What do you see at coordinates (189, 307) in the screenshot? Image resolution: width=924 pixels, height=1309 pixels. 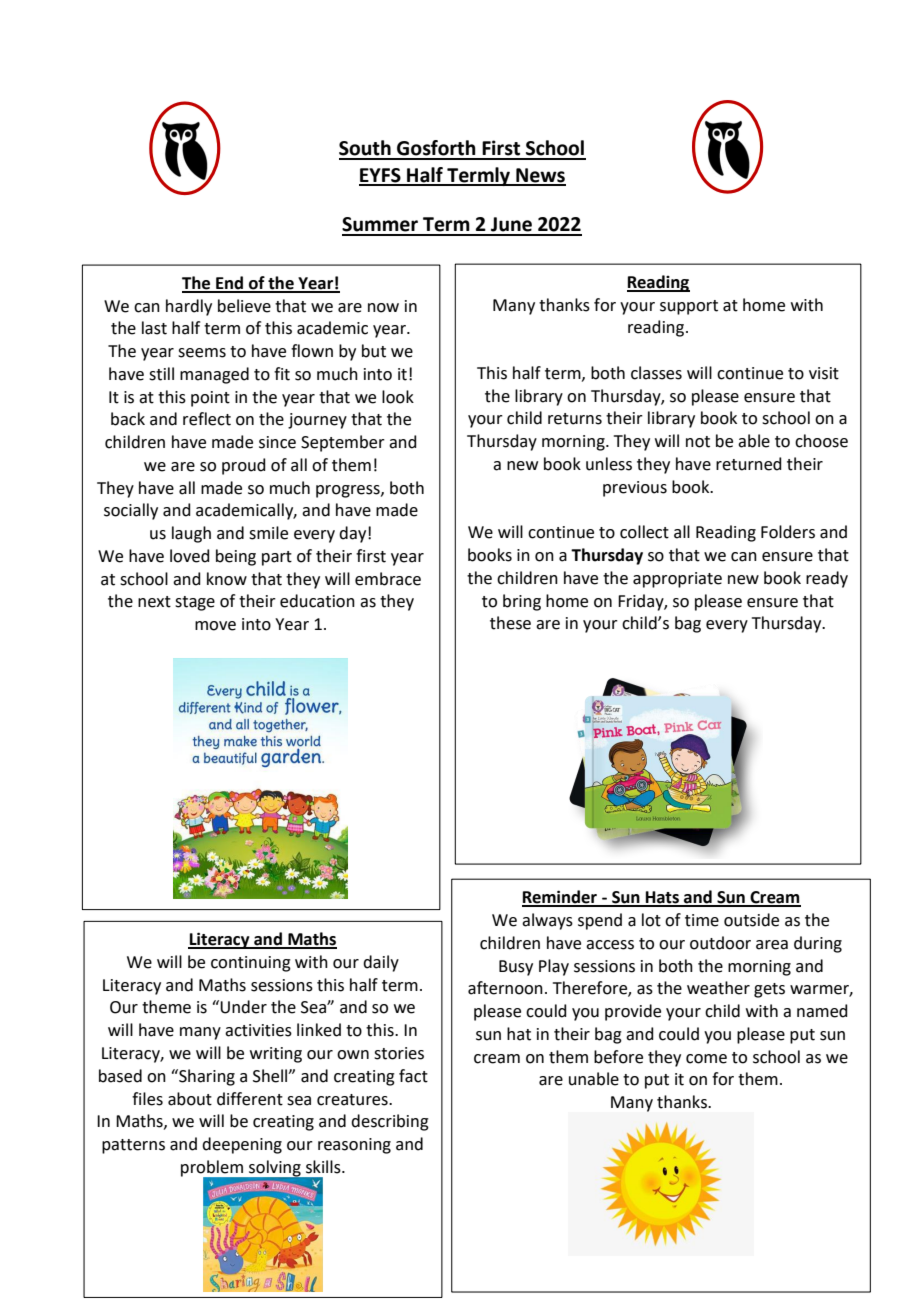 I see `hardly` at bounding box center [189, 307].
